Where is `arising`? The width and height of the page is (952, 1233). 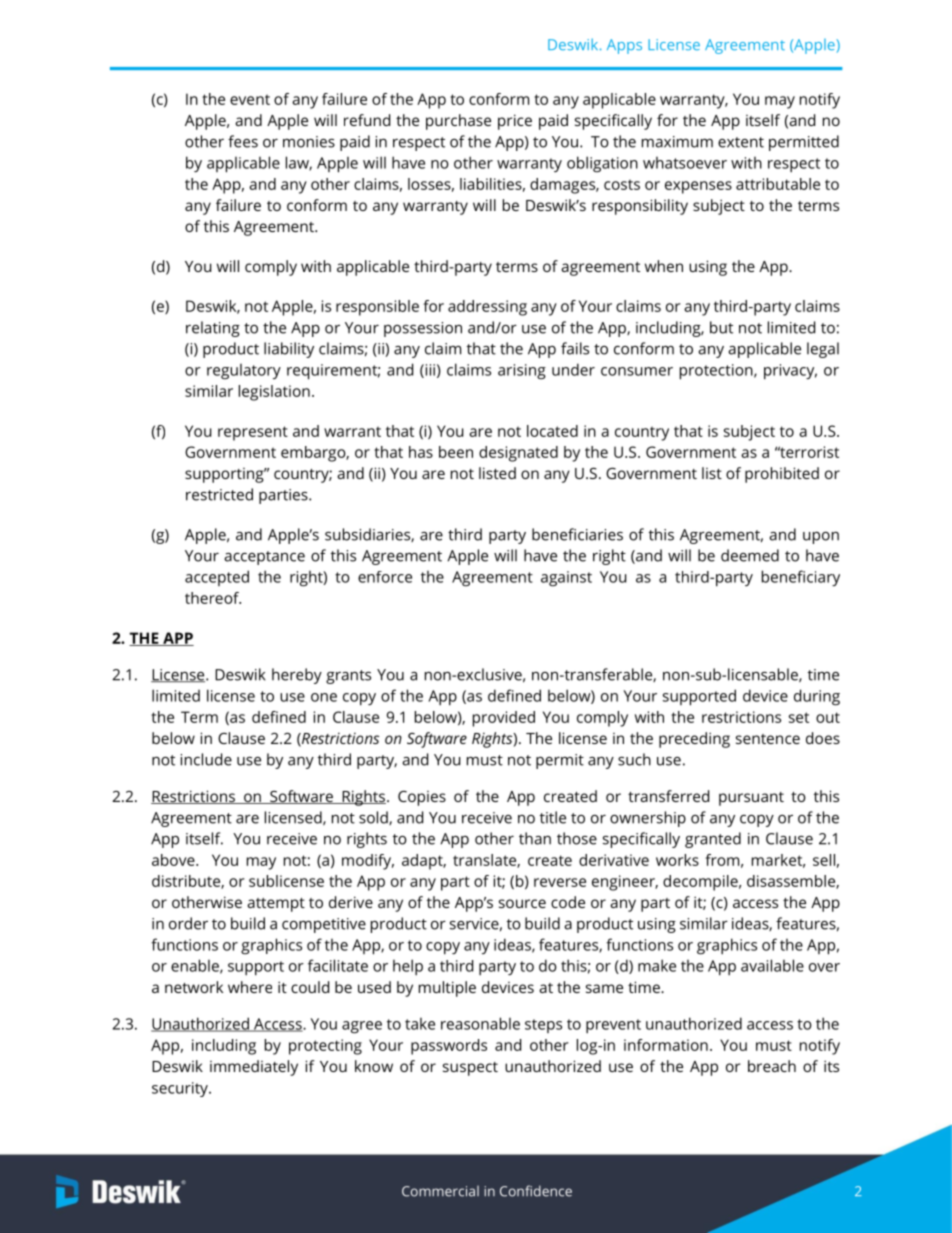 arising is located at coordinates (522, 372).
